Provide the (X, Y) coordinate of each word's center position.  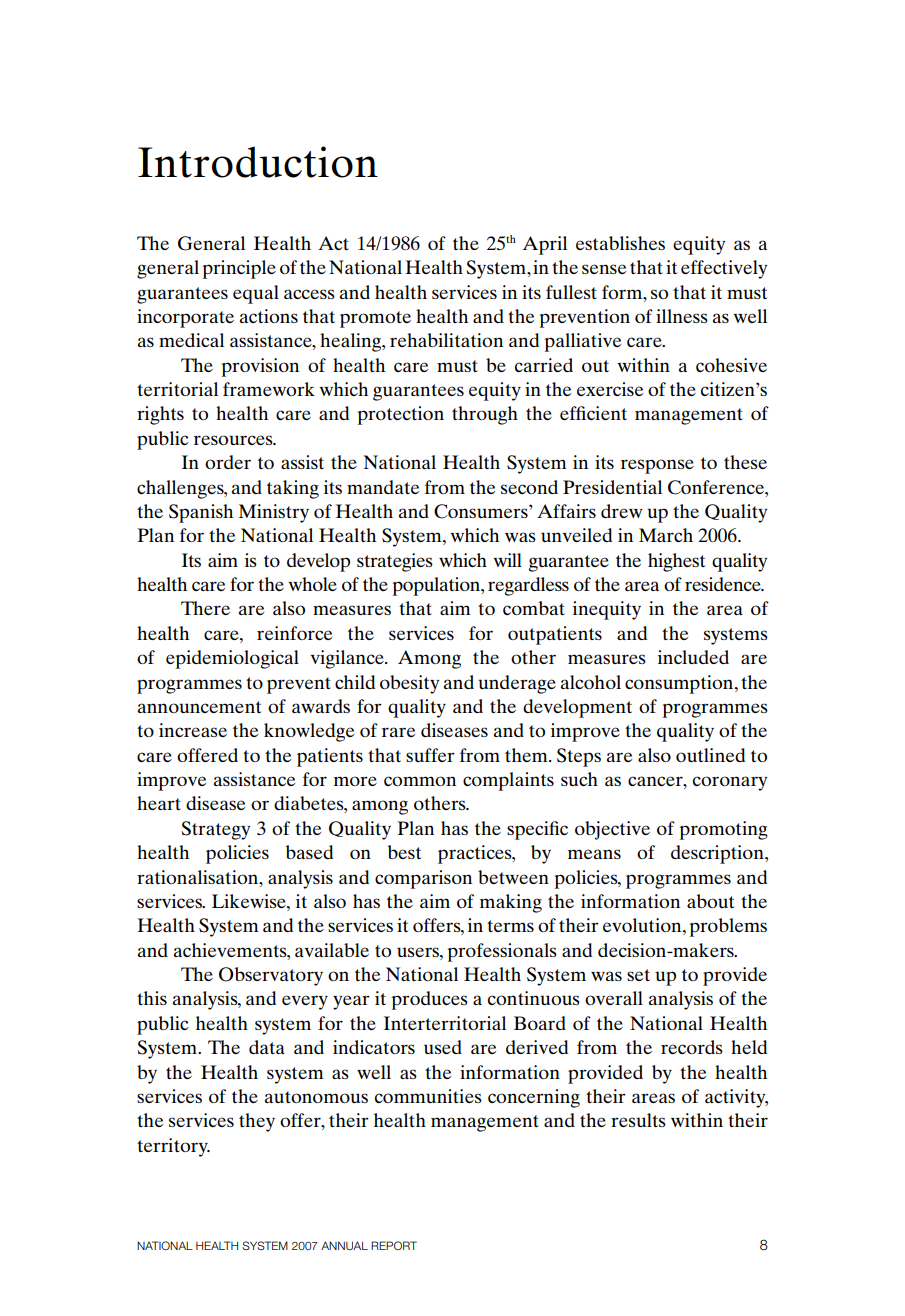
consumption (680, 684)
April (545, 245)
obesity (409, 684)
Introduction (258, 162)
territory (173, 1147)
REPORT (394, 1245)
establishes (620, 243)
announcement (199, 707)
